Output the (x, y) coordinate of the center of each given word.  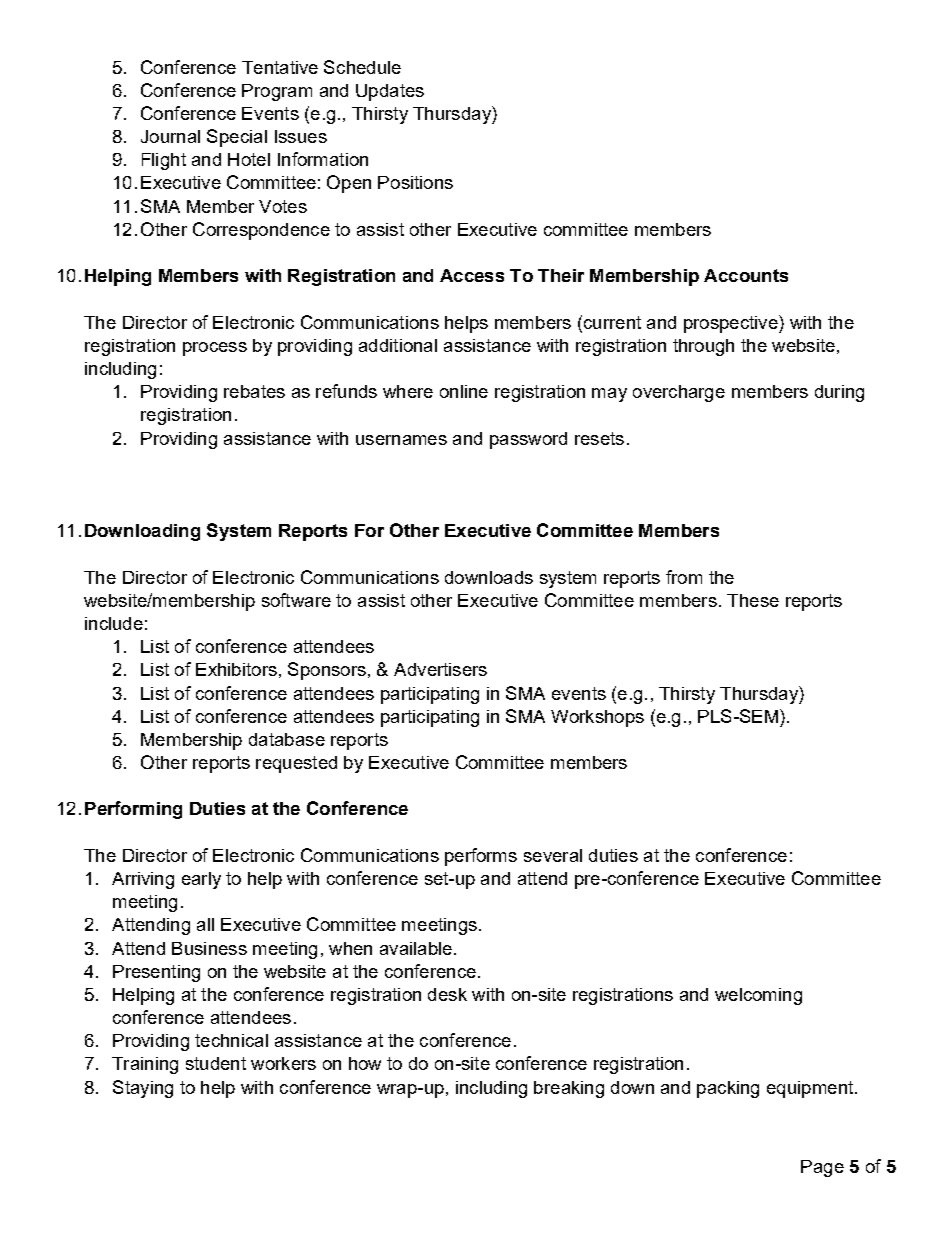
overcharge (679, 393)
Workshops (597, 718)
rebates (254, 391)
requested (296, 764)
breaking (569, 1089)
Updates (390, 92)
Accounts (746, 275)
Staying (143, 1089)
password (528, 440)
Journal (170, 136)
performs (481, 857)
